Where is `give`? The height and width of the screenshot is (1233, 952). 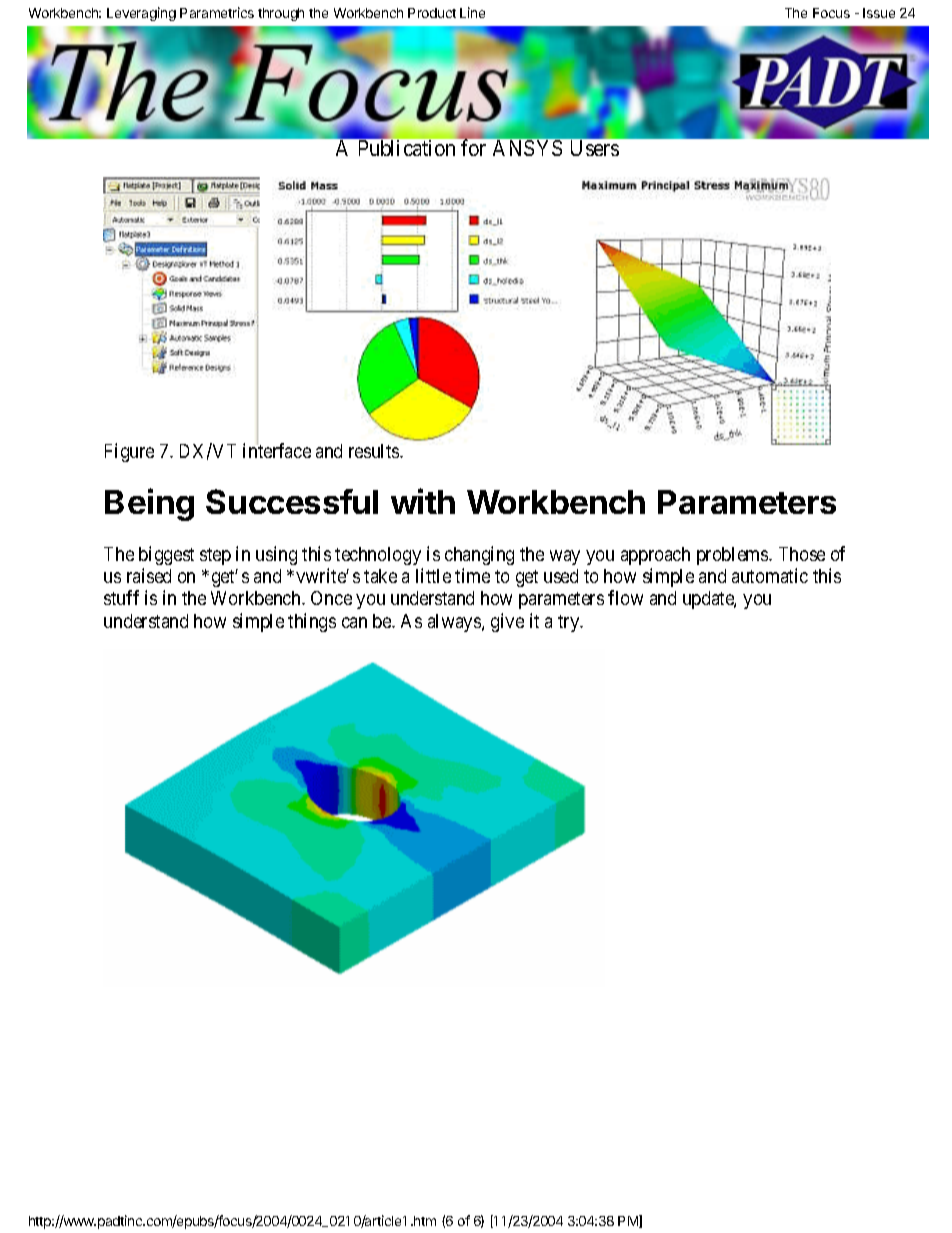
give is located at coordinates (507, 622).
